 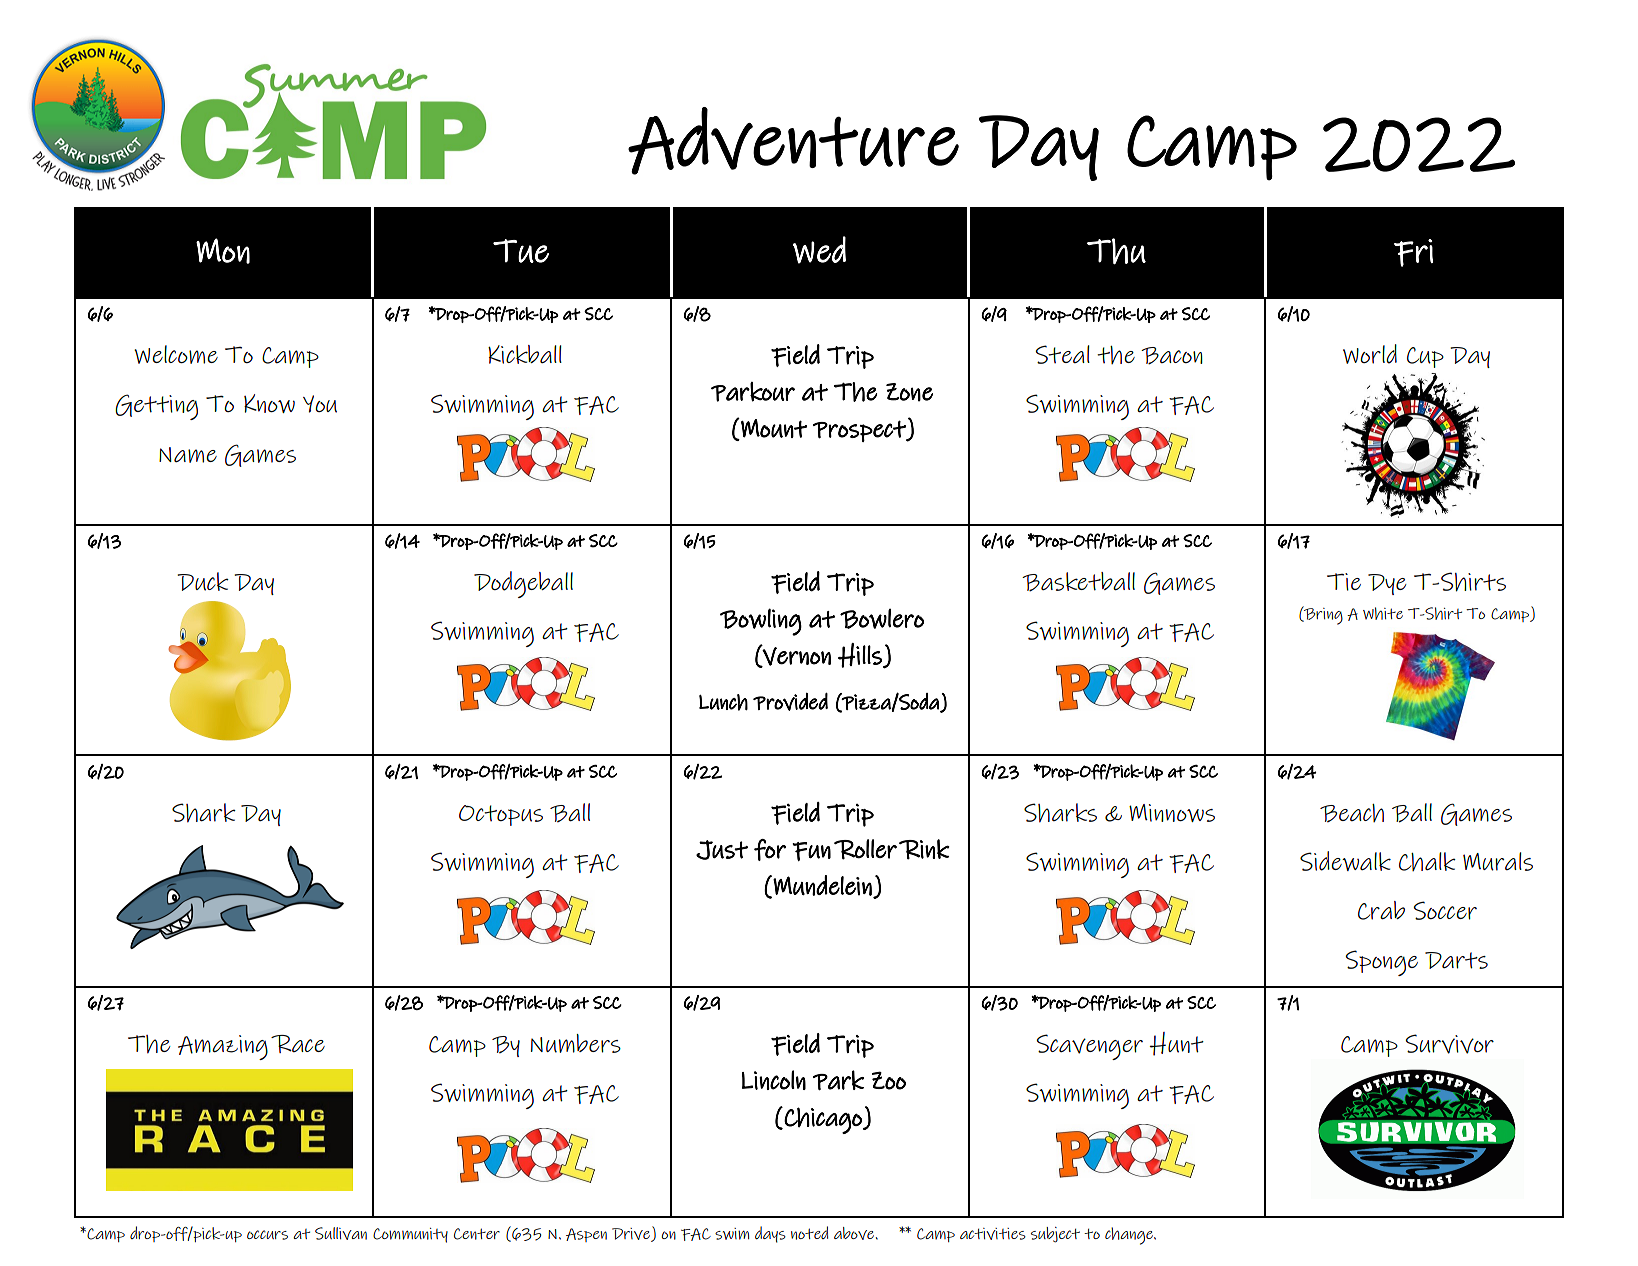 What do you see at coordinates (341, 1233) in the screenshot?
I see `Sullivan` at bounding box center [341, 1233].
